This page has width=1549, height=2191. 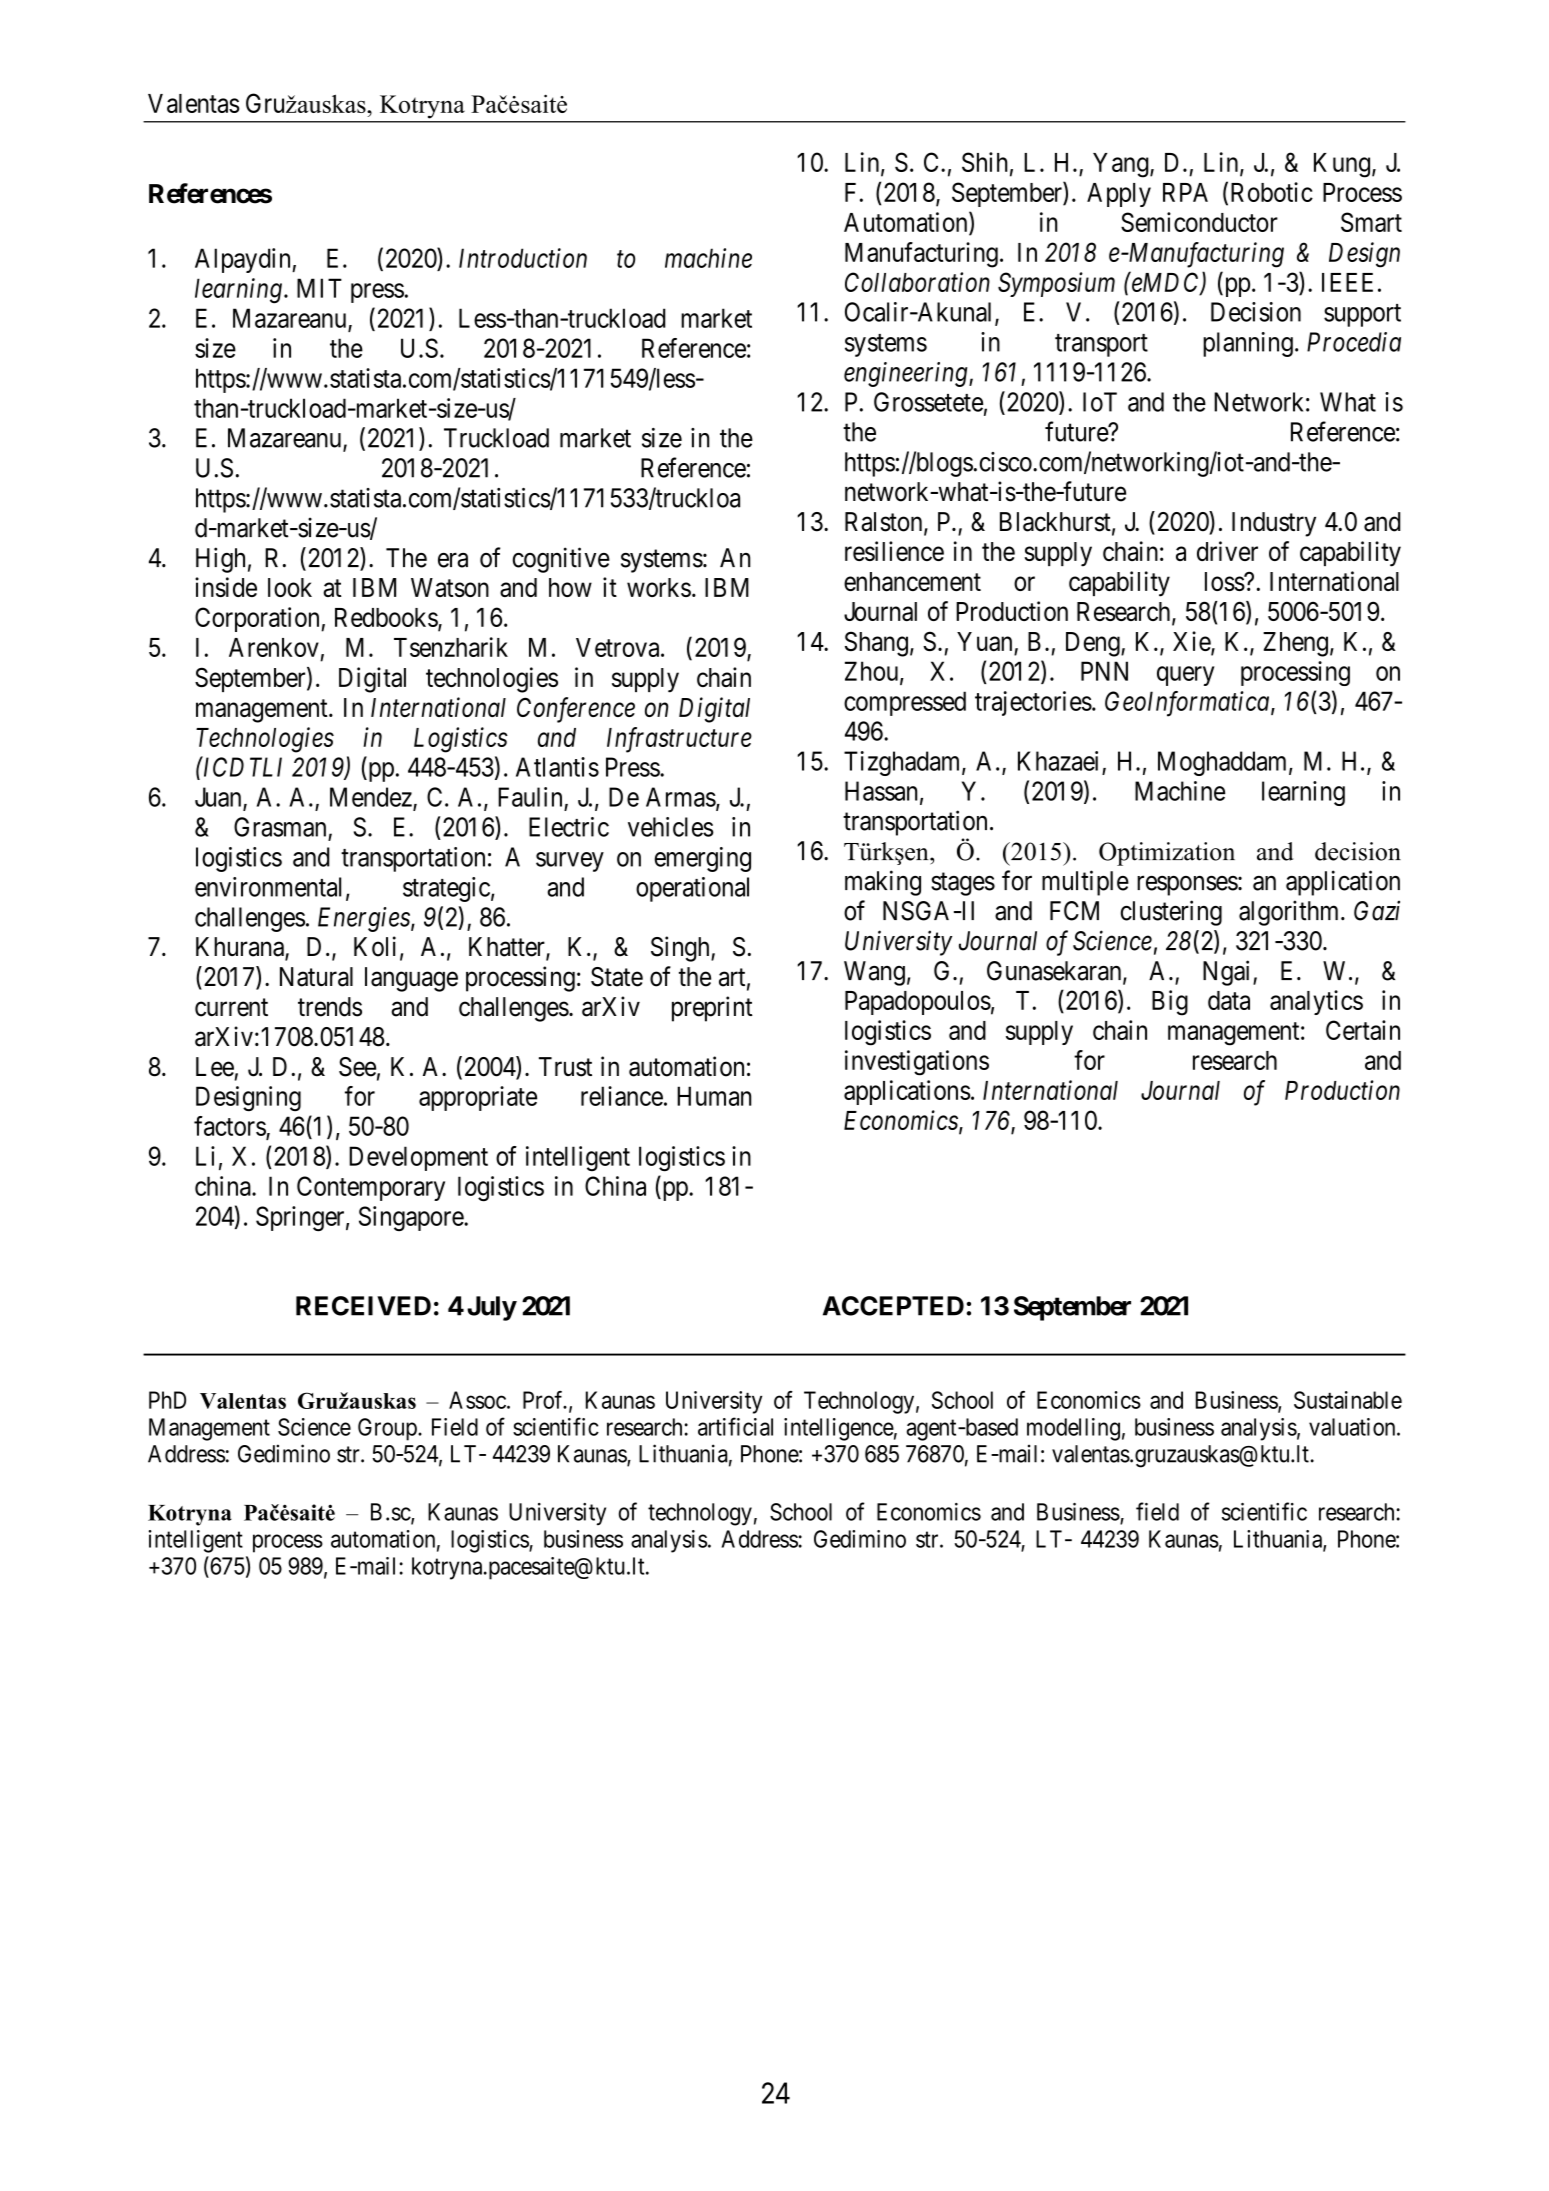 I want to click on Robotic, so click(x=1272, y=192).
